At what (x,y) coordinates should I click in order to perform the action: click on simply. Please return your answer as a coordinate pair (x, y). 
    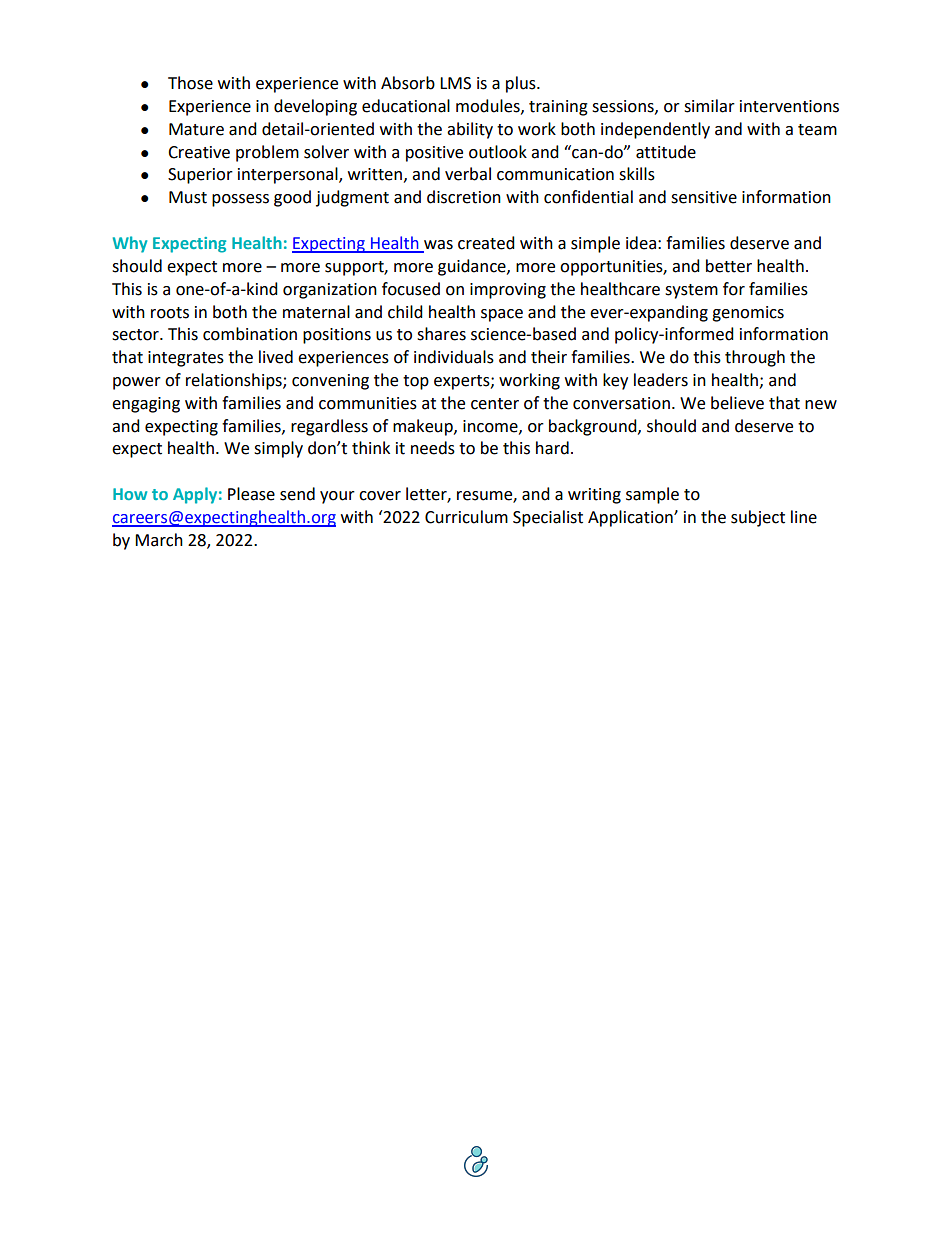
    Looking at the image, I should click on (278, 449).
